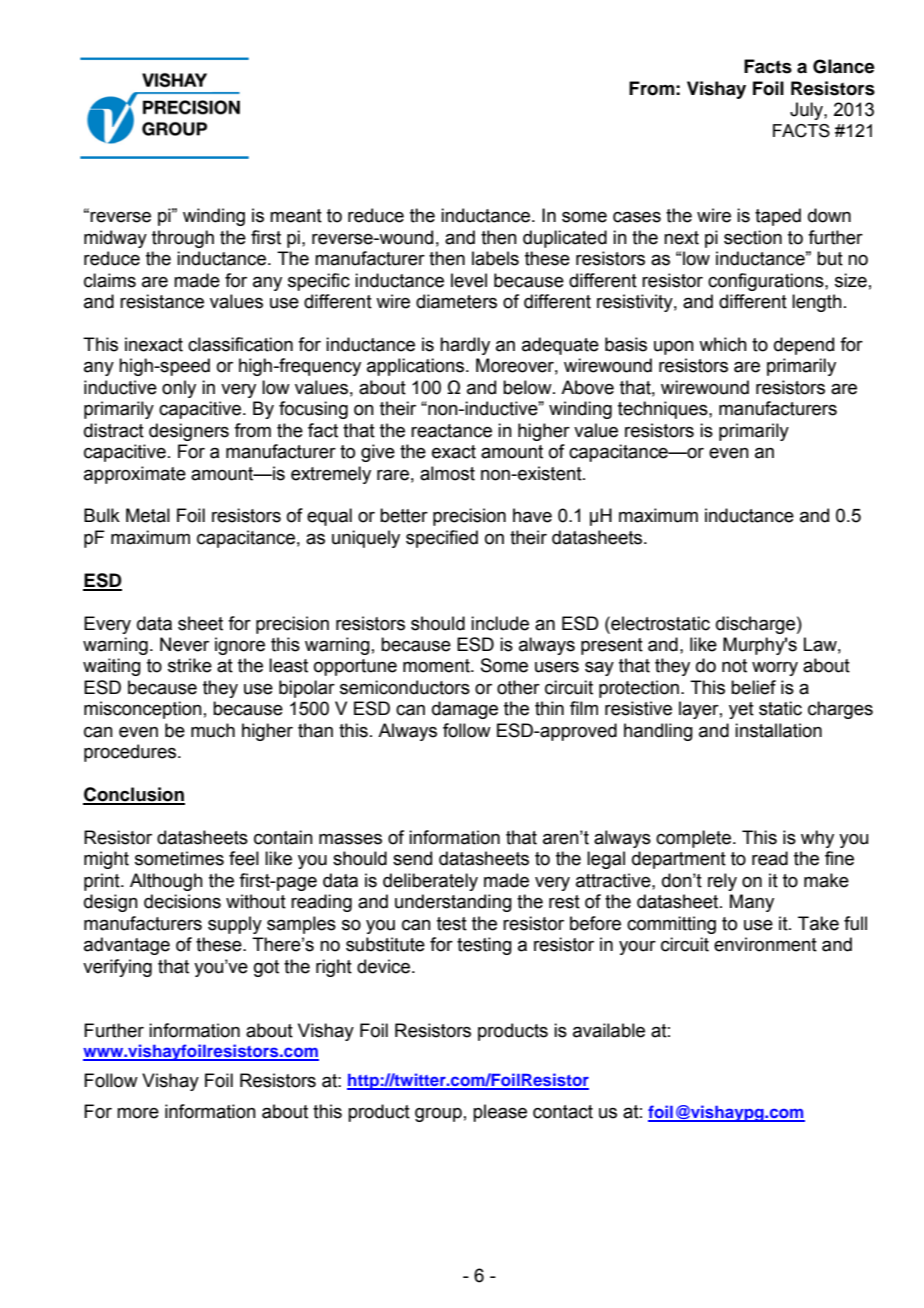 This image has height=1308, width=924. What do you see at coordinates (244, 858) in the image?
I see `feel` at bounding box center [244, 858].
